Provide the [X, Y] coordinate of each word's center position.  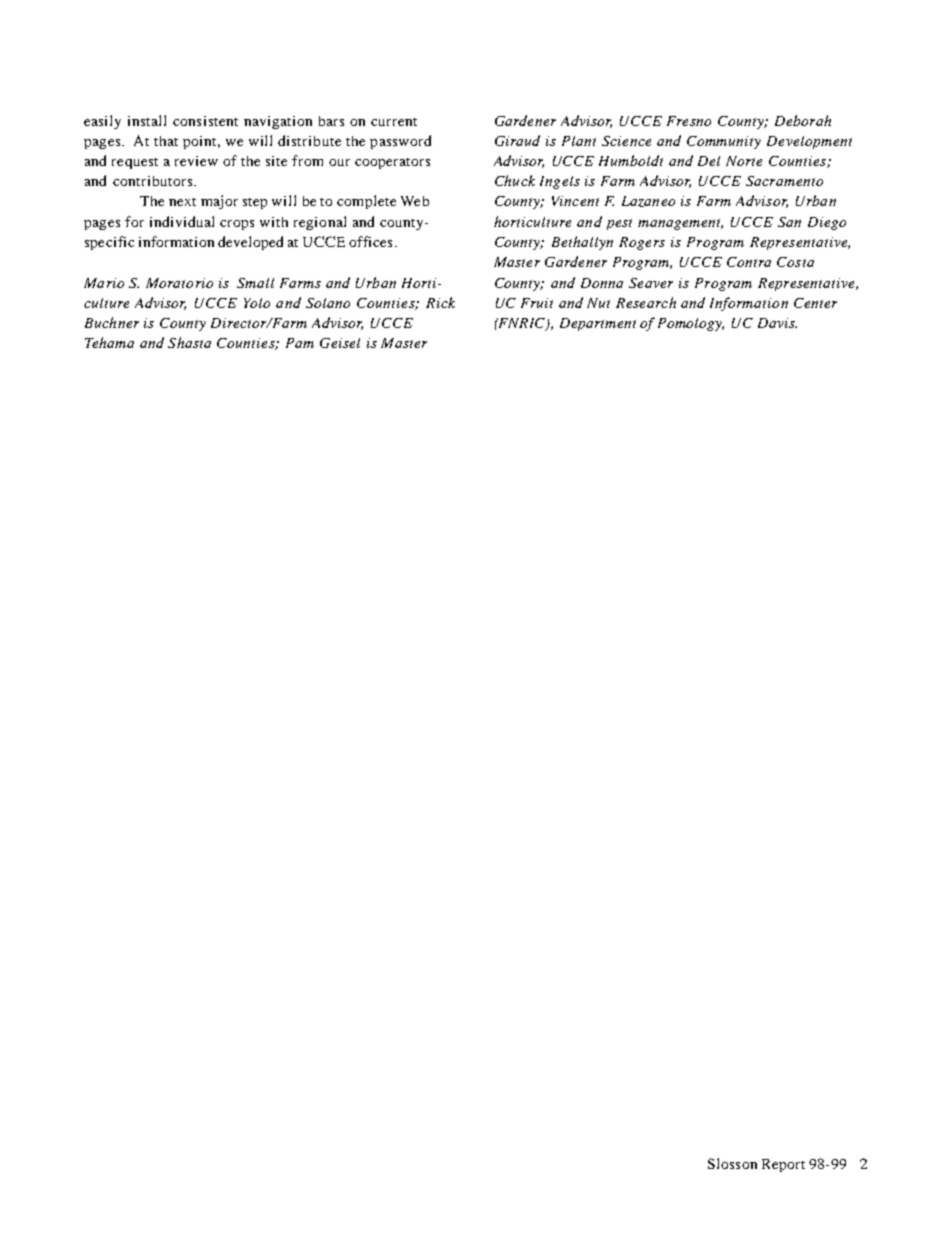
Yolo [257, 303]
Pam [300, 343]
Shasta [189, 342]
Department [598, 324]
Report [783, 1165]
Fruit [537, 303]
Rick [440, 302]
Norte [744, 161]
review [196, 161]
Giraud [517, 140]
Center [815, 303]
